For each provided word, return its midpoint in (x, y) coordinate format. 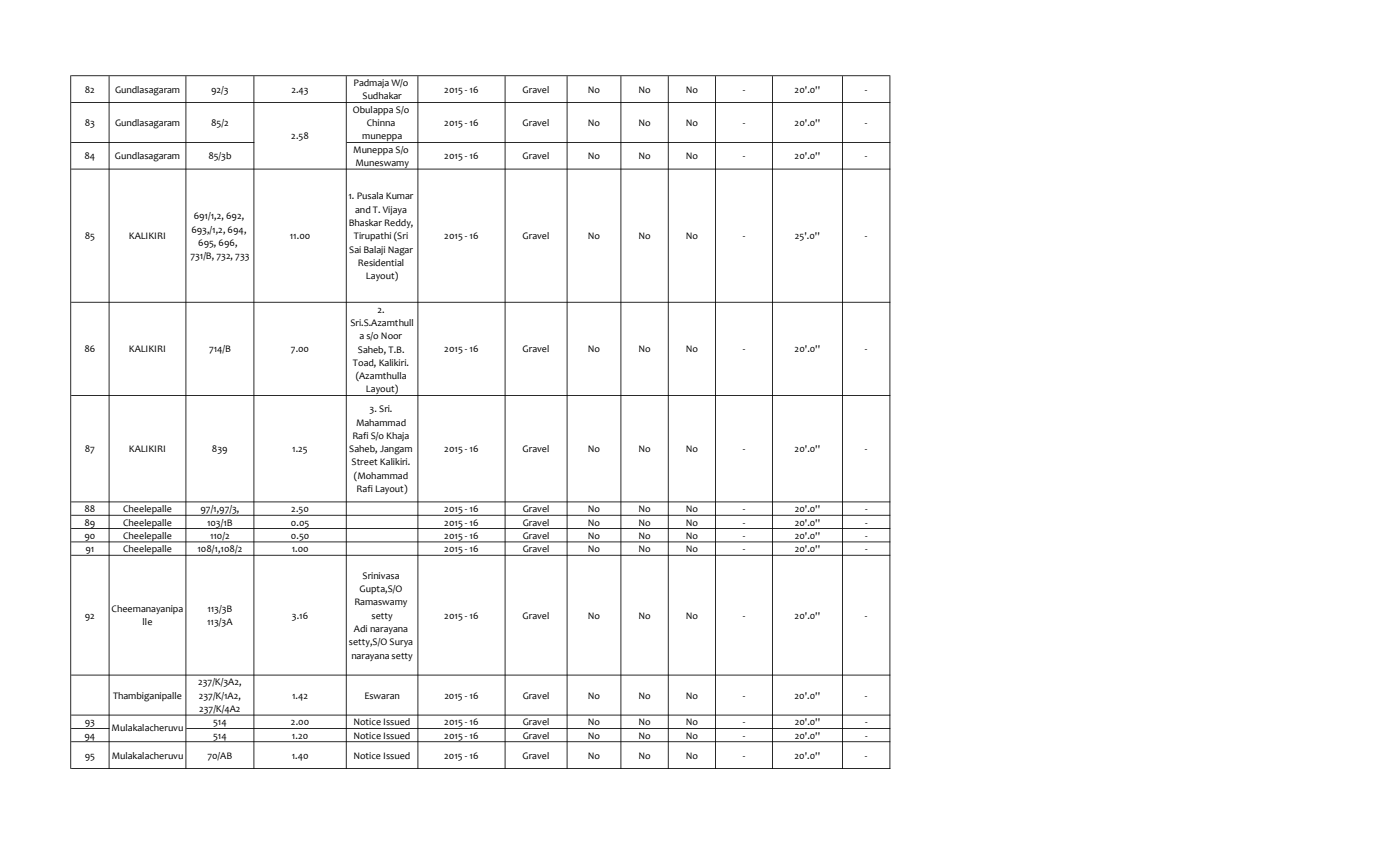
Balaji (374, 250)
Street (365, 461)
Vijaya (395, 210)
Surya (401, 642)
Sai (355, 249)
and (363, 209)
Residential (381, 262)
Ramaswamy (381, 602)
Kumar (400, 195)
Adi (360, 628)
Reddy (399, 223)
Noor (391, 335)
